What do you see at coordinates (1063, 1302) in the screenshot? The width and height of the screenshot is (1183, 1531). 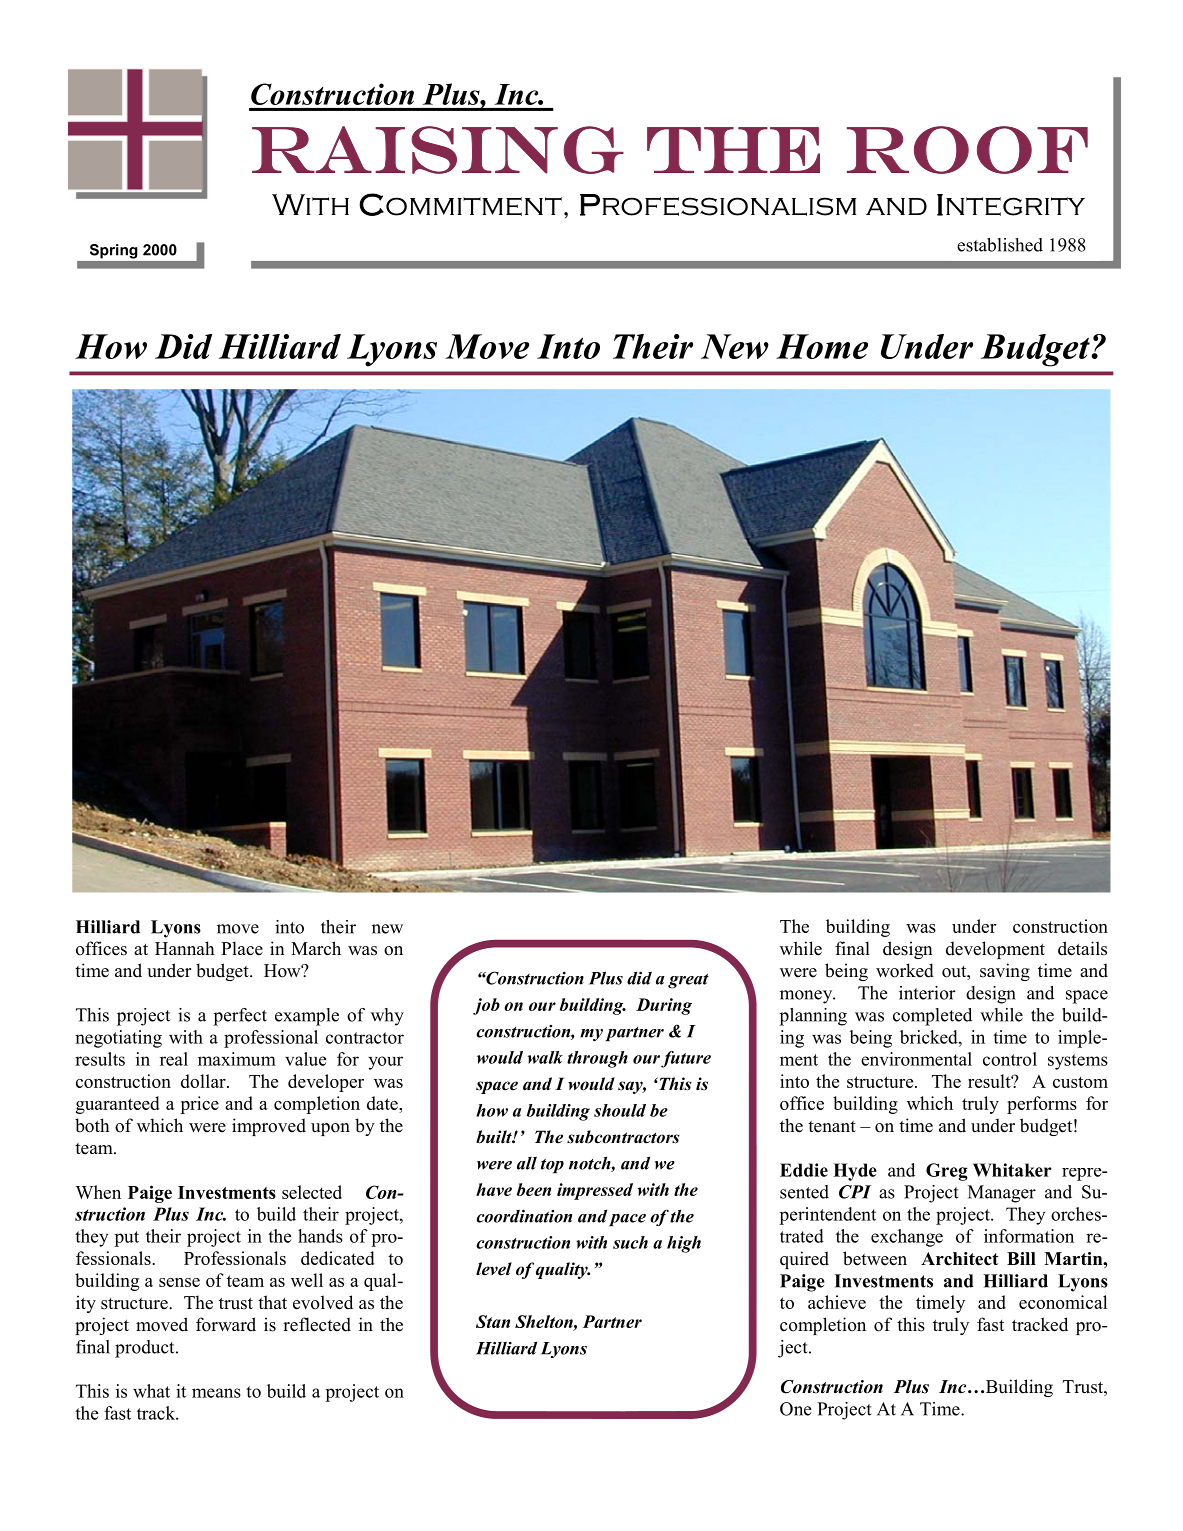 I see `economical` at bounding box center [1063, 1302].
